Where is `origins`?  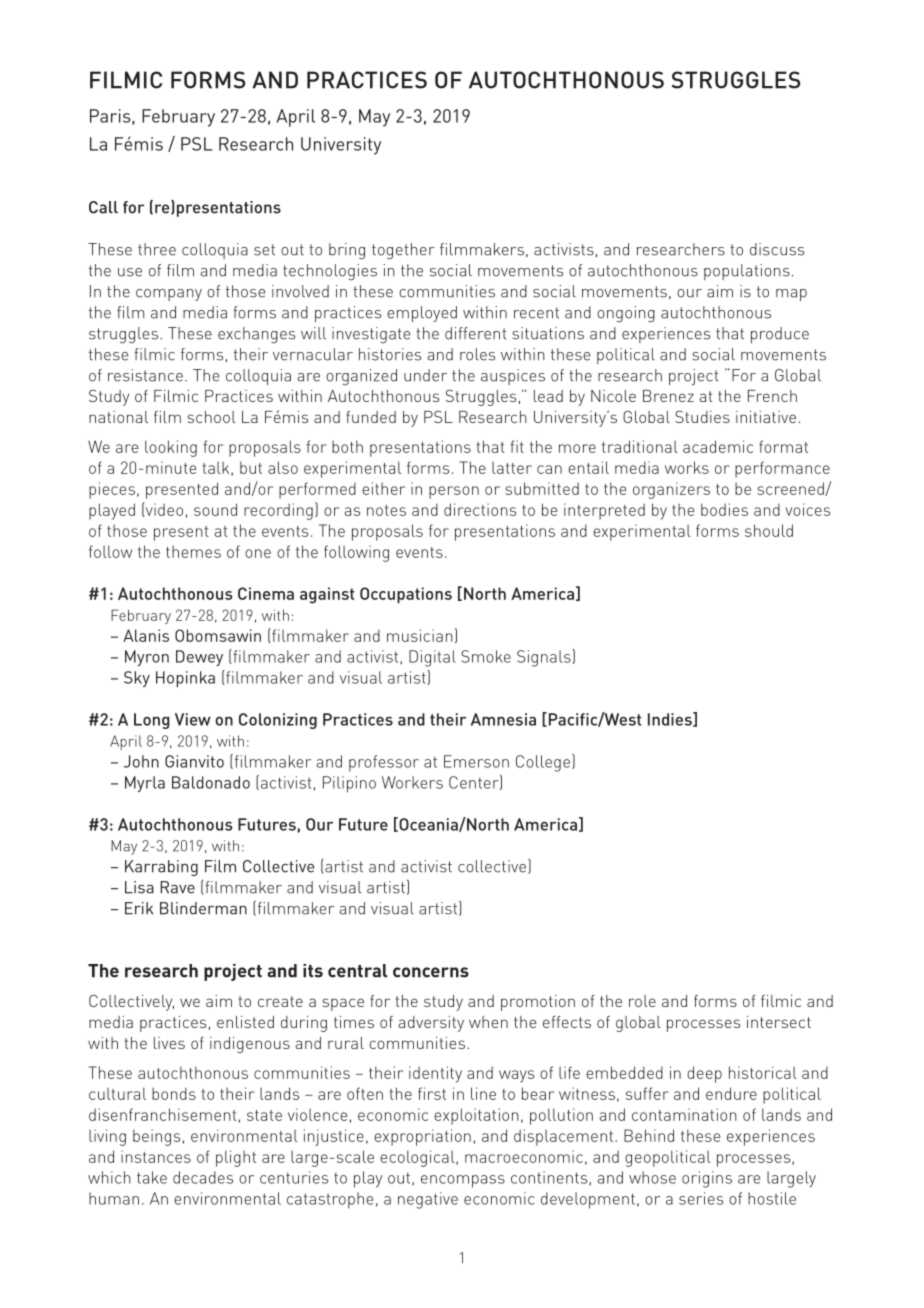
origins is located at coordinates (707, 1179).
